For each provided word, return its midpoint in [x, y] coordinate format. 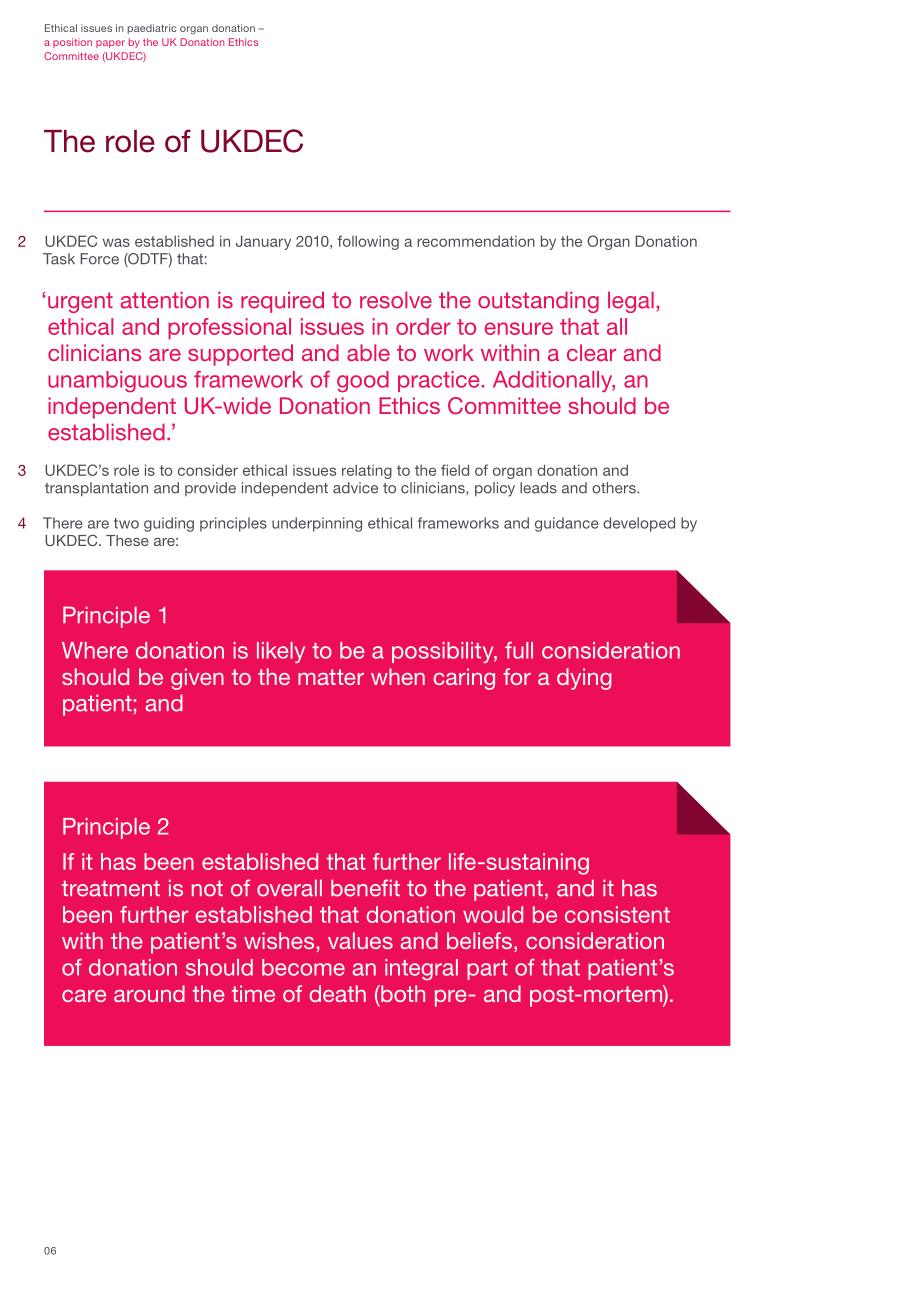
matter [331, 677]
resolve [396, 300]
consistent [617, 914]
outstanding [538, 302]
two [126, 523]
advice [355, 488]
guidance [567, 524]
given [197, 679]
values [360, 940]
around [149, 993]
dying [584, 679]
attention [165, 300]
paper [110, 44]
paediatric [152, 29]
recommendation [476, 241]
